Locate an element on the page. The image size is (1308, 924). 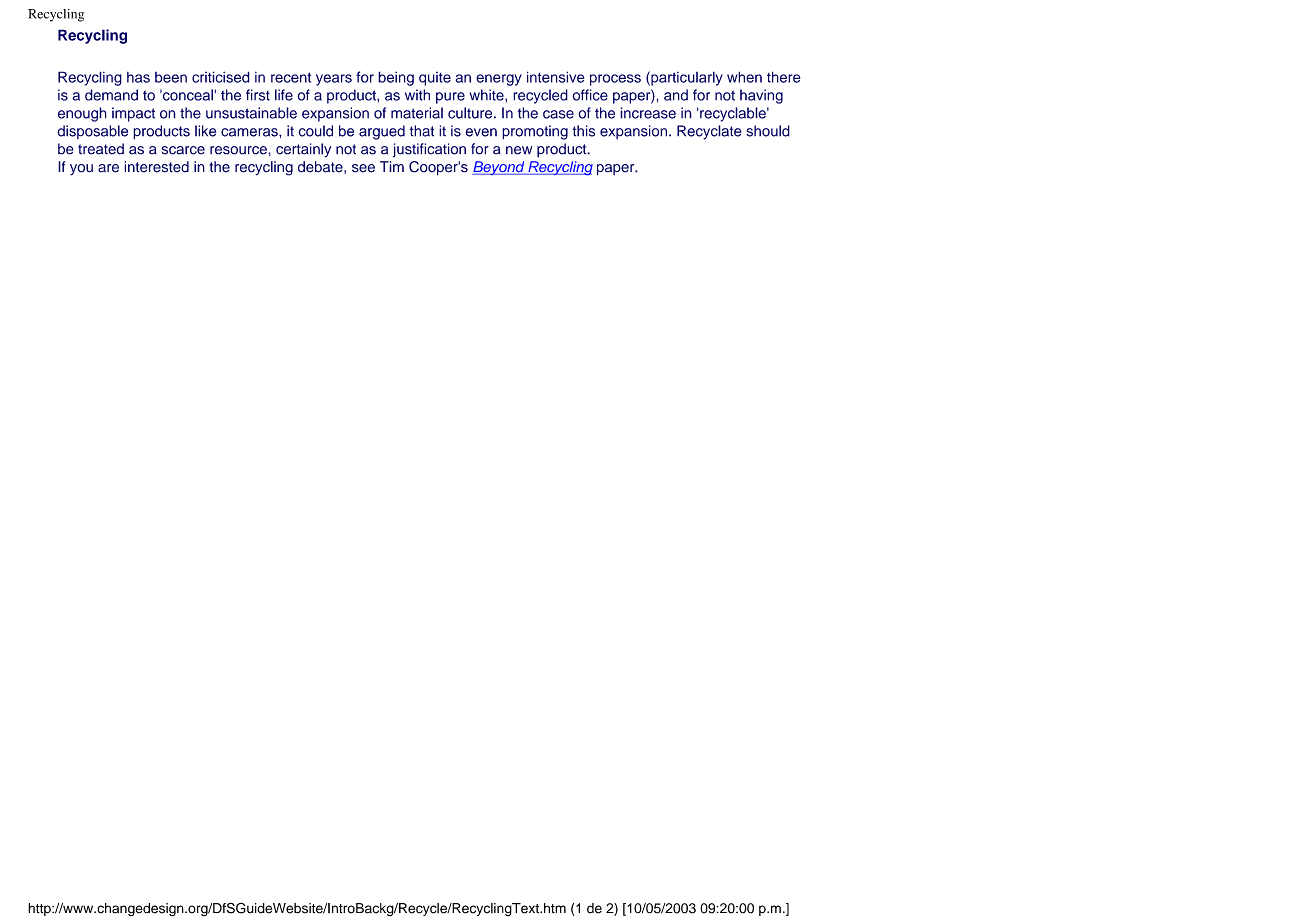
Beyond is located at coordinates (499, 168).
